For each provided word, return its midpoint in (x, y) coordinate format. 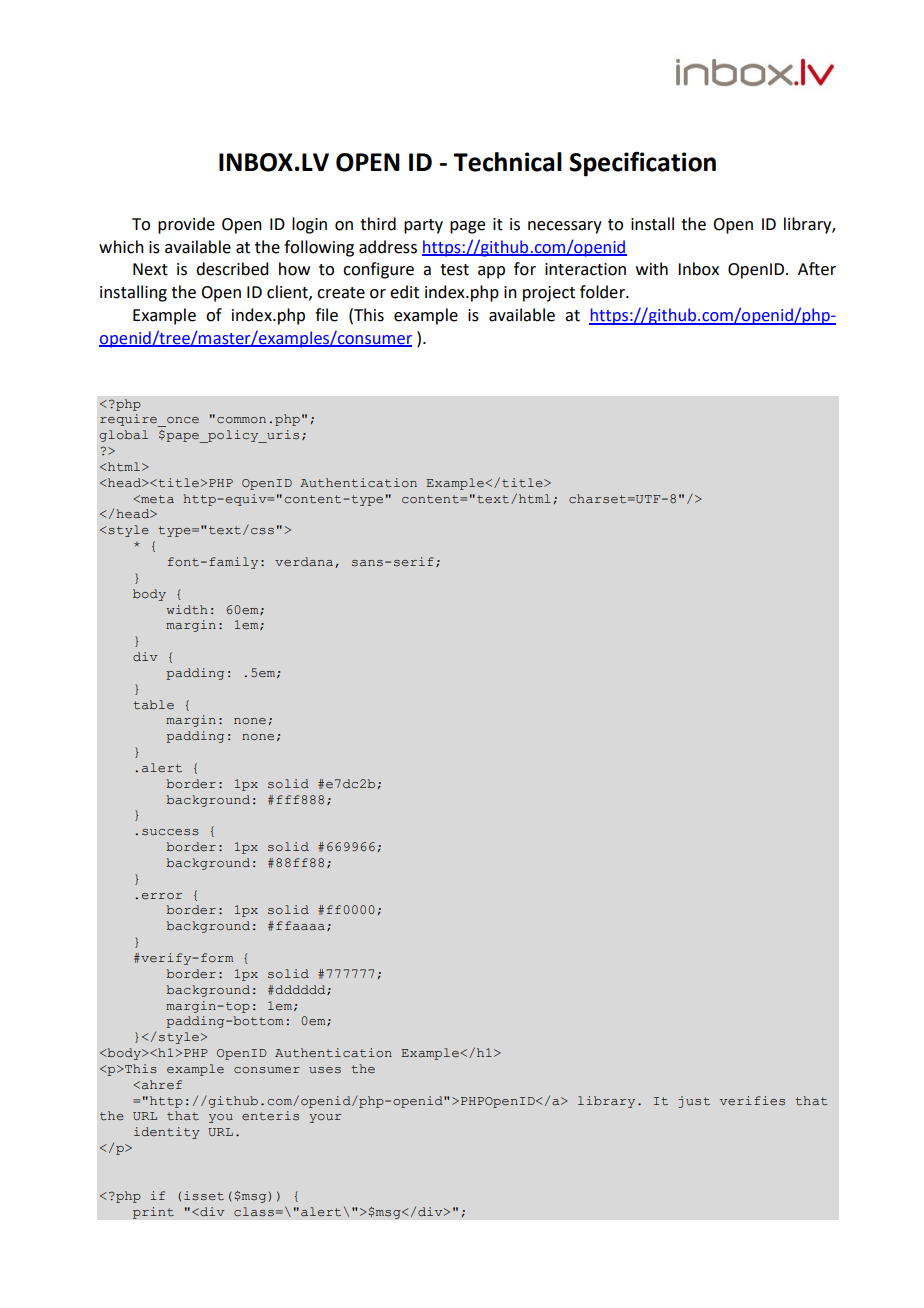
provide (186, 225)
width (187, 609)
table (154, 704)
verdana (305, 562)
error (162, 896)
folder (603, 292)
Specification (642, 164)
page (467, 227)
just (694, 1102)
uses (325, 1070)
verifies (752, 1100)
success (170, 832)
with (652, 269)
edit (404, 292)
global (124, 436)
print (153, 1213)
